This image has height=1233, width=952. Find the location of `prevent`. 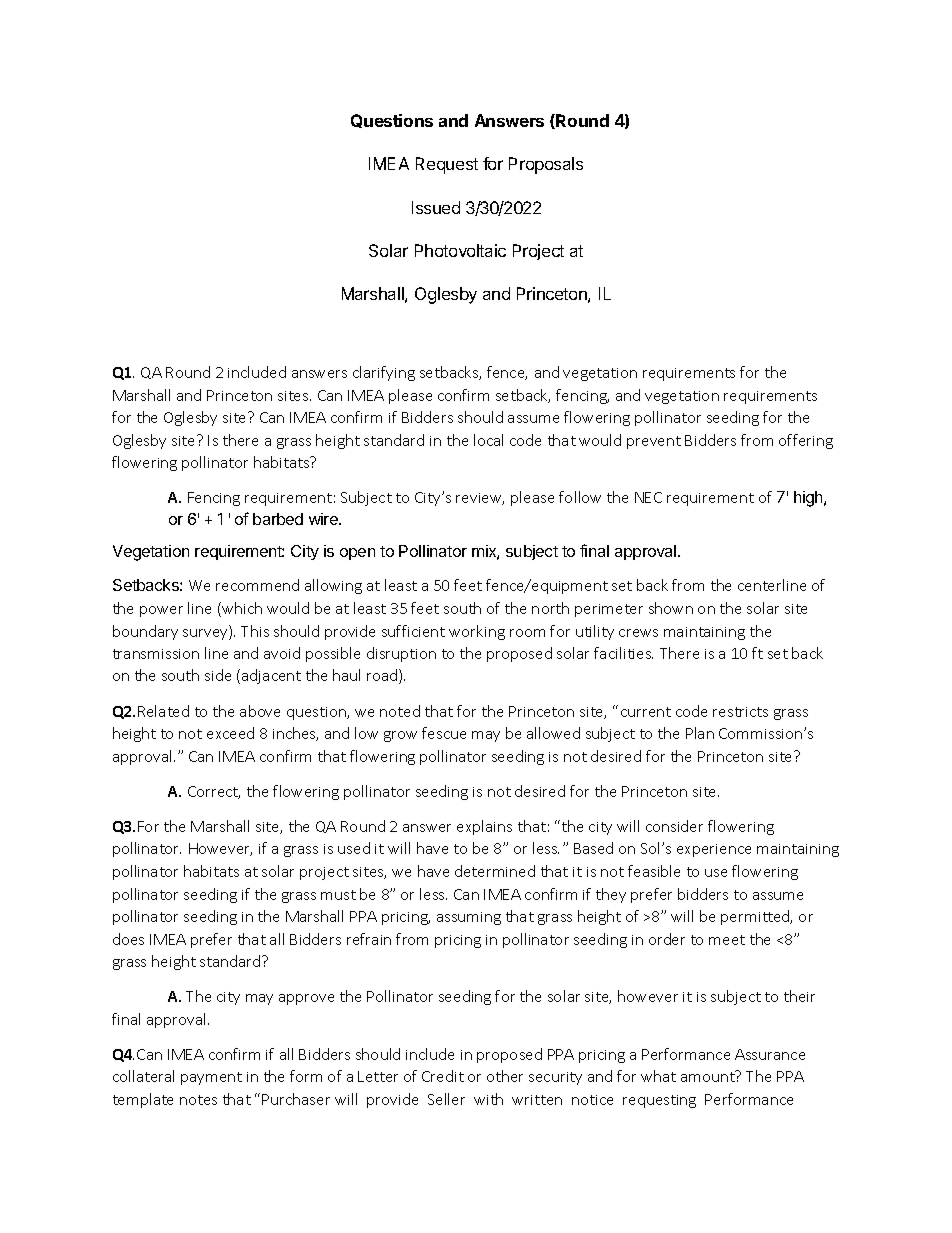

prevent is located at coordinates (654, 442).
